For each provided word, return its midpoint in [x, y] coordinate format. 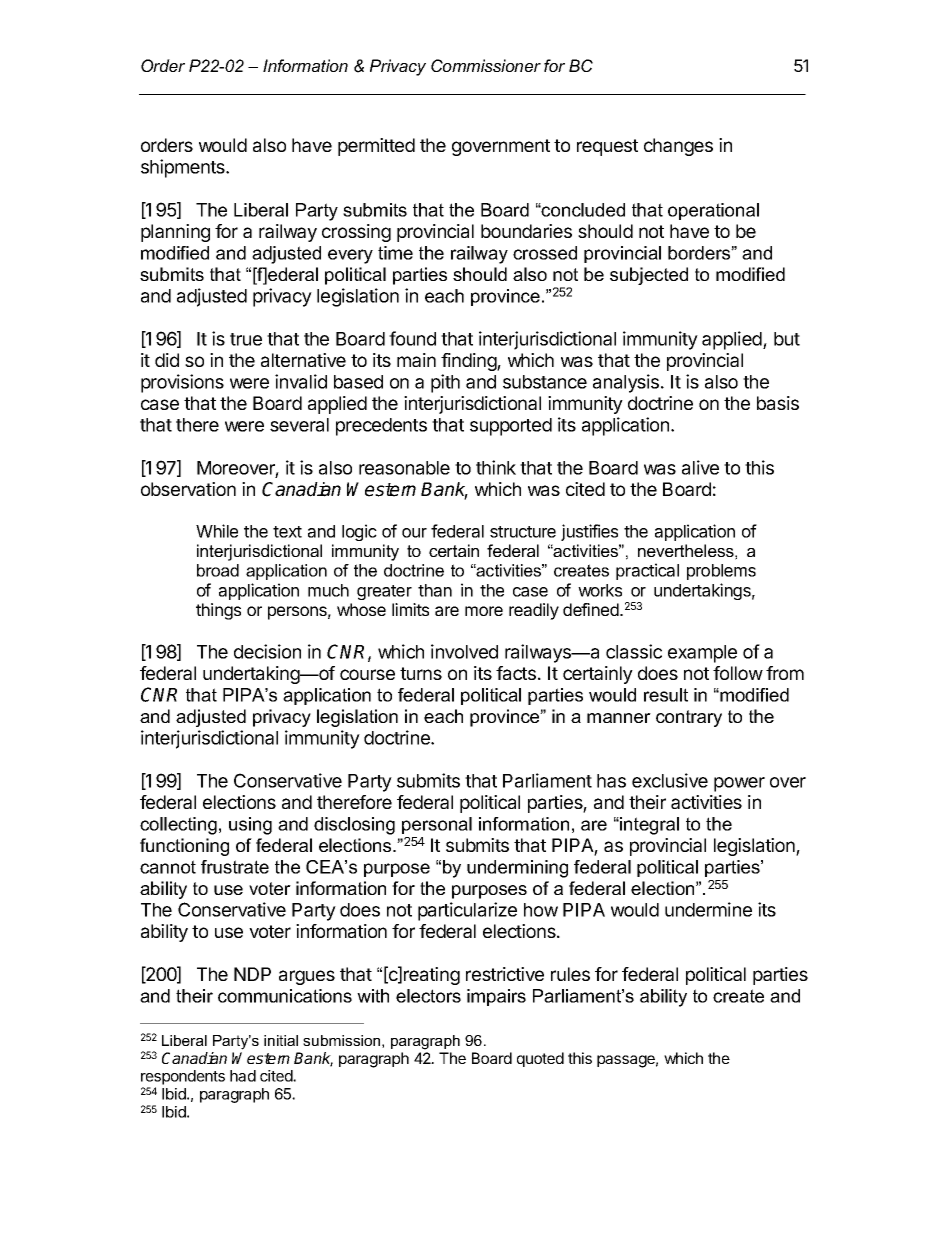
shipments [184, 168]
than [435, 590]
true [246, 339]
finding [469, 362]
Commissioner [486, 65]
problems [721, 572]
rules [570, 974]
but [787, 339]
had [243, 1076]
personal [437, 825]
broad [218, 570]
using [250, 826]
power [739, 784]
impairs [496, 997]
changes [678, 147]
